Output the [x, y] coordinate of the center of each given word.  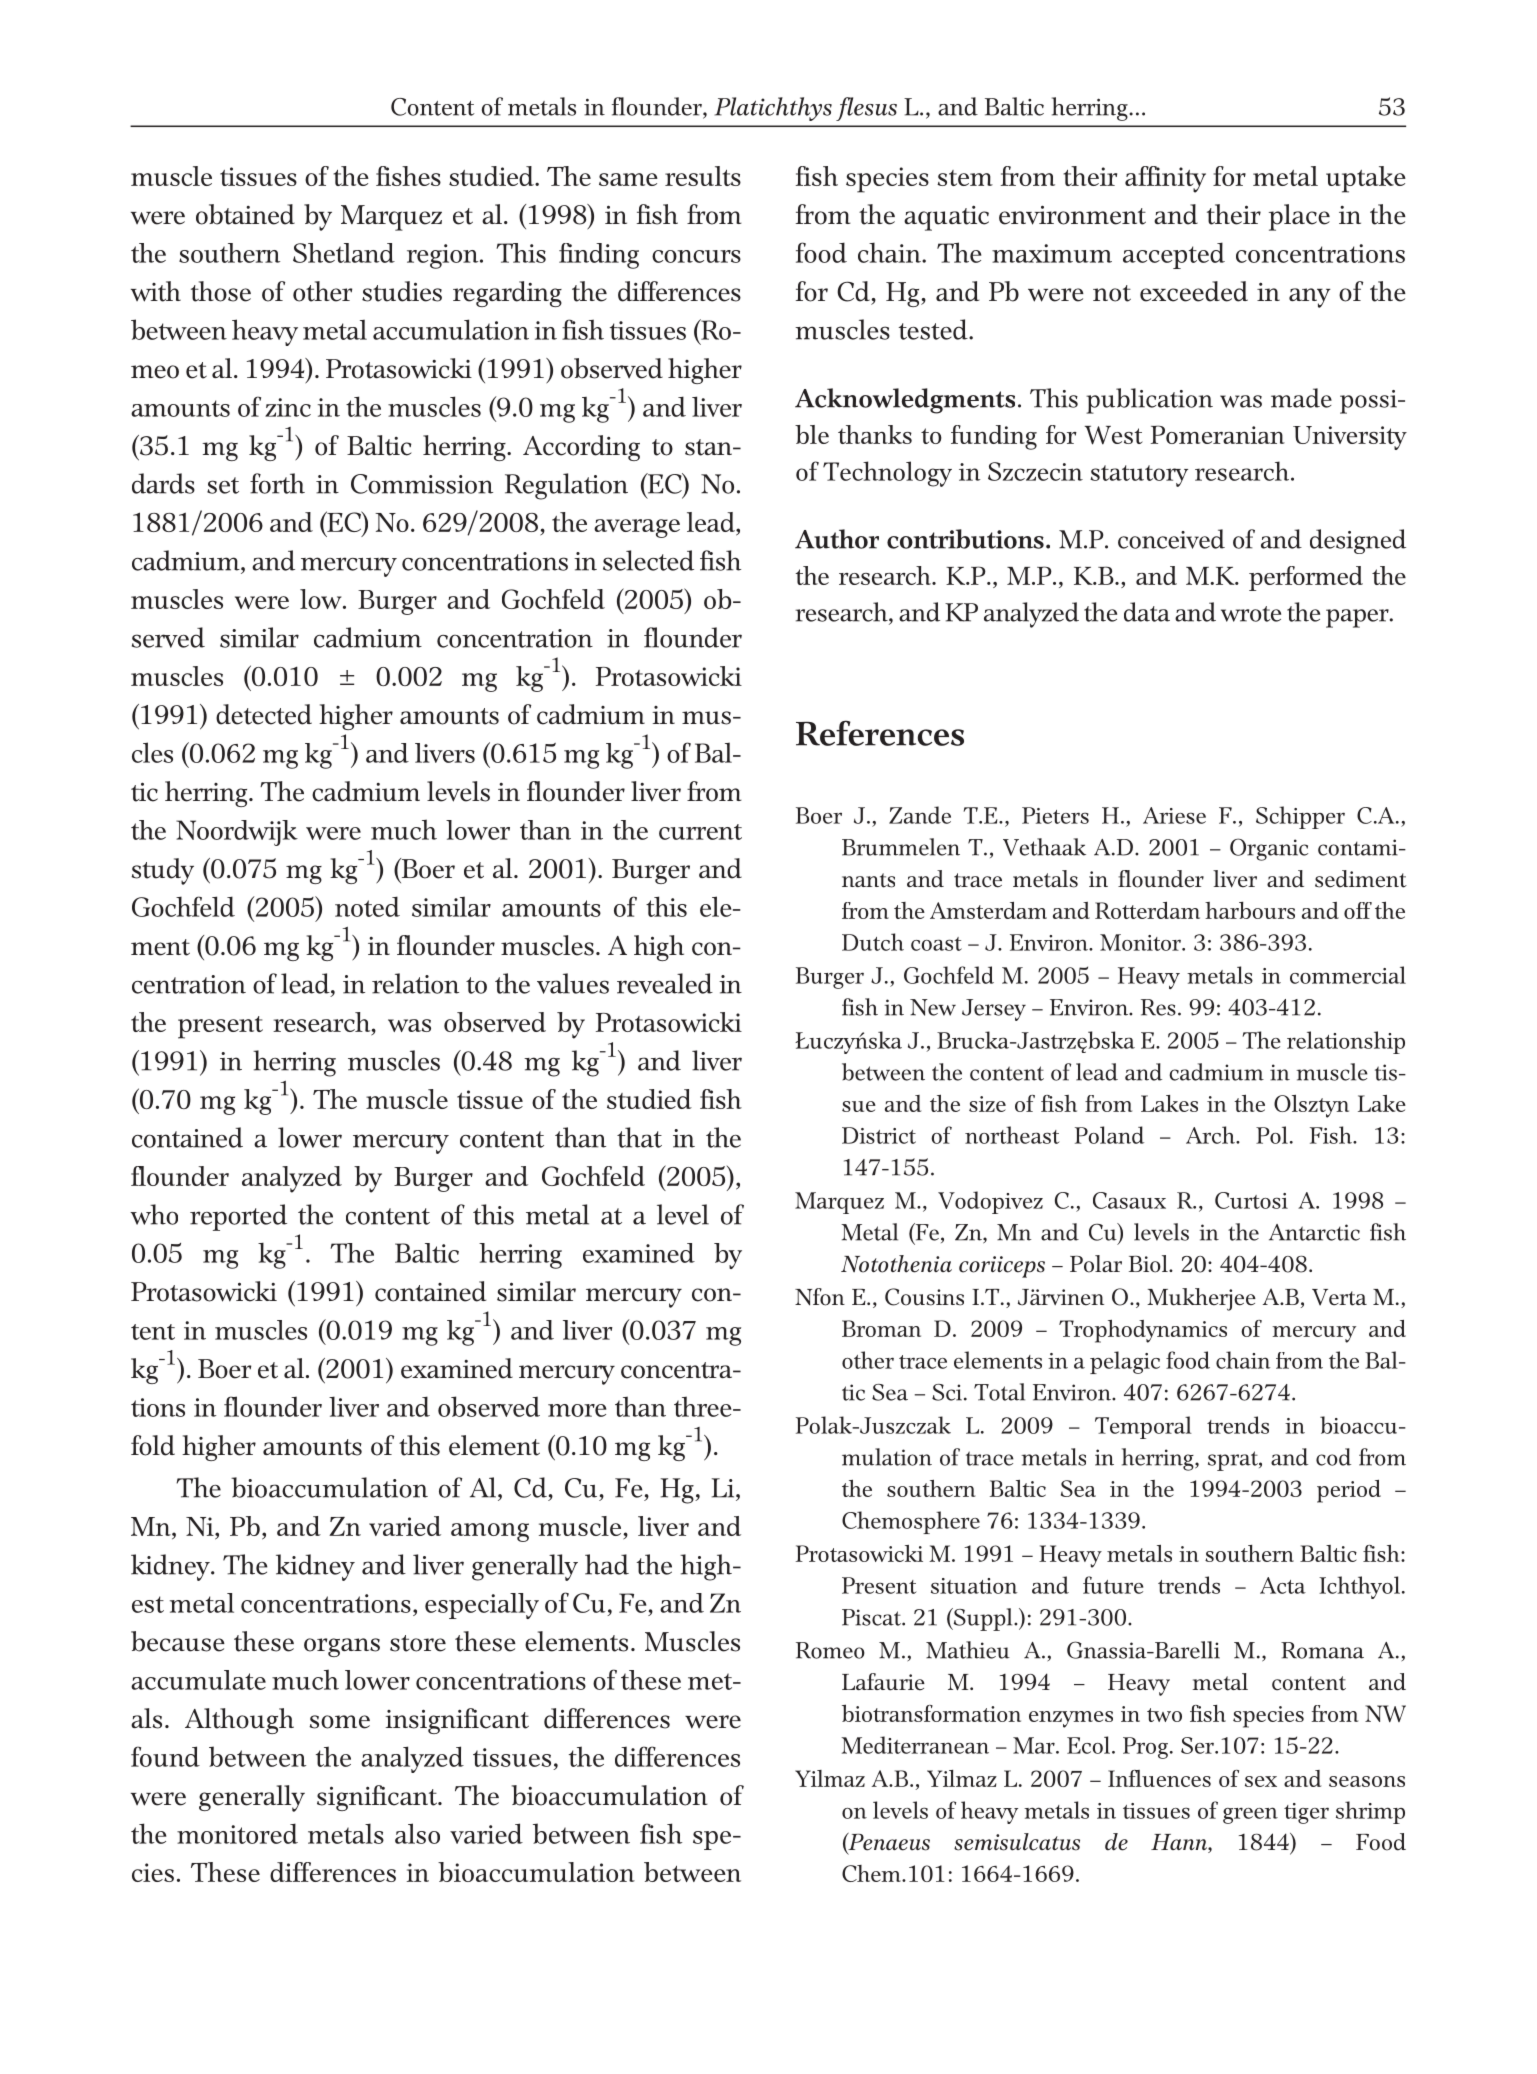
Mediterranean [915, 1745]
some [339, 1722]
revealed [665, 983]
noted [367, 906]
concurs [696, 256]
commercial [1348, 975]
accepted [1174, 255]
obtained [245, 214]
